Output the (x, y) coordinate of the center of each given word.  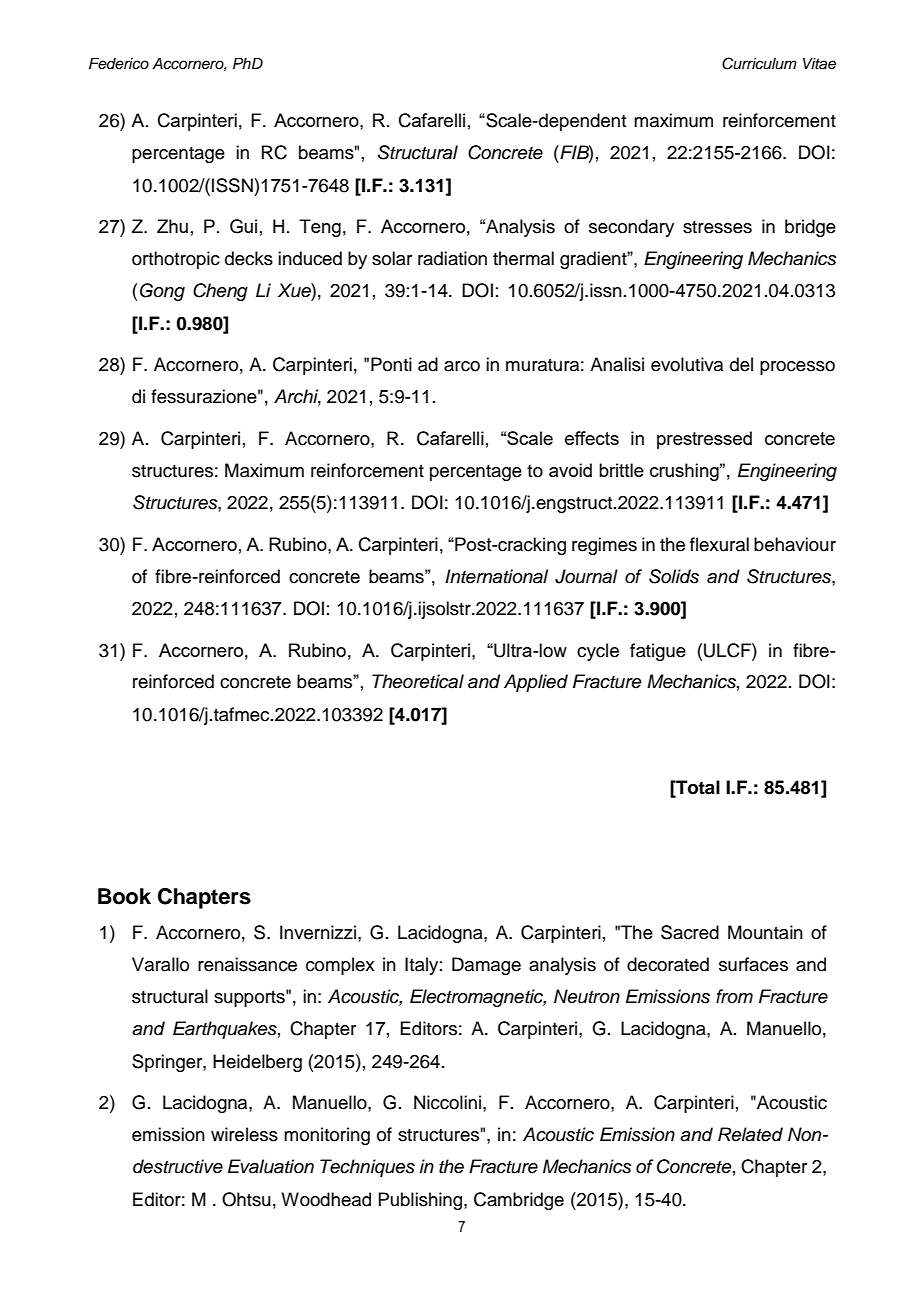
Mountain (765, 932)
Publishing (421, 1201)
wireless (244, 1134)
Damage (486, 966)
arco (462, 366)
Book (124, 896)
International (496, 576)
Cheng (220, 292)
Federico (119, 63)
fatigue (658, 652)
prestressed (704, 440)
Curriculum (759, 63)
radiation (452, 258)
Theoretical (418, 681)
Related (750, 1134)
